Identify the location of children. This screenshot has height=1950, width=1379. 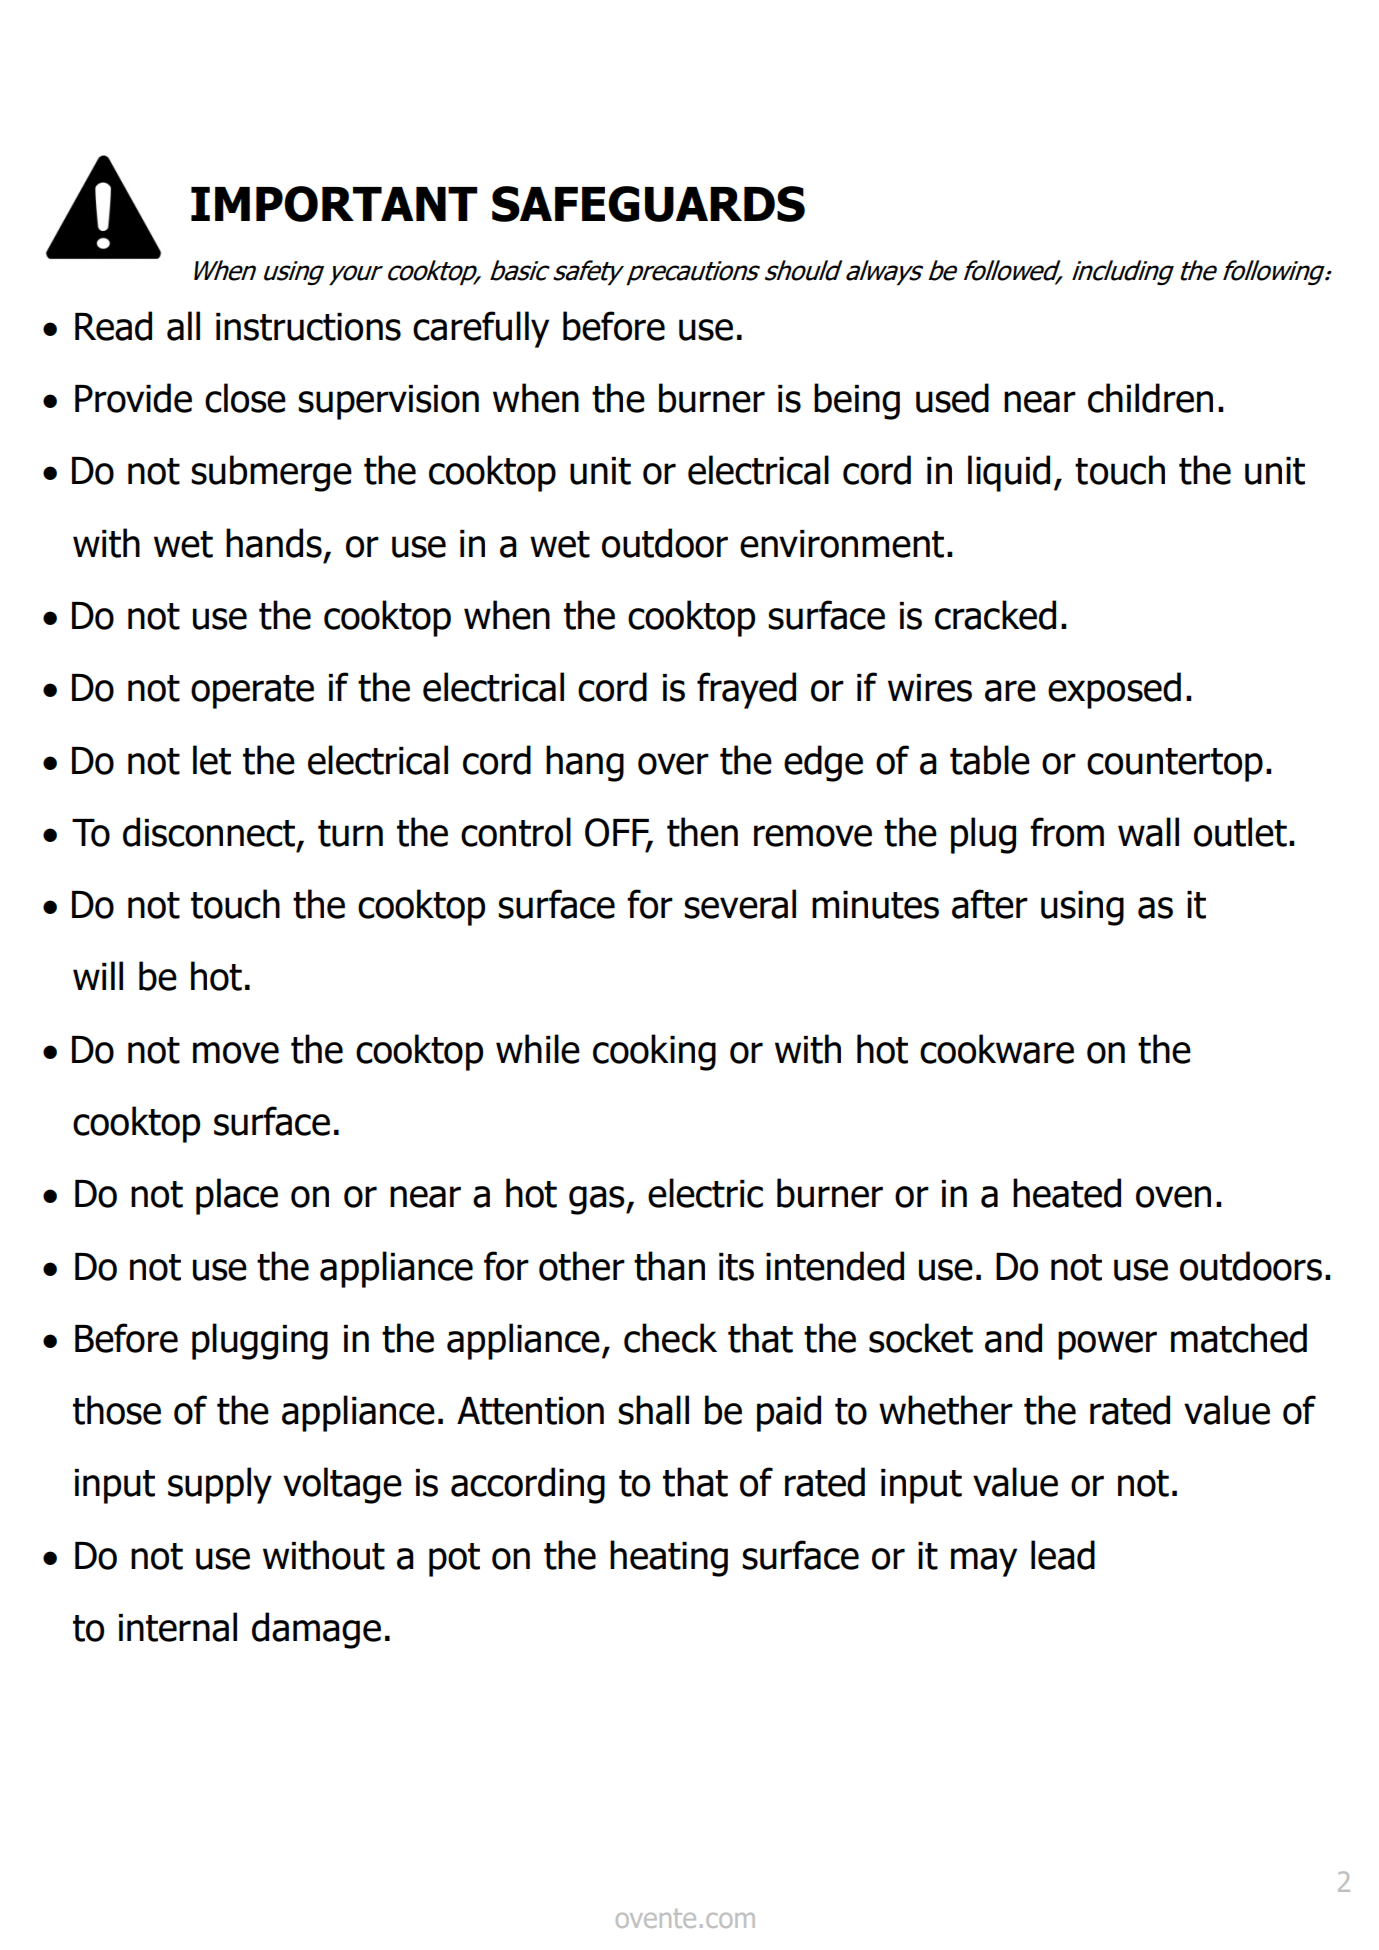
(1150, 398).
